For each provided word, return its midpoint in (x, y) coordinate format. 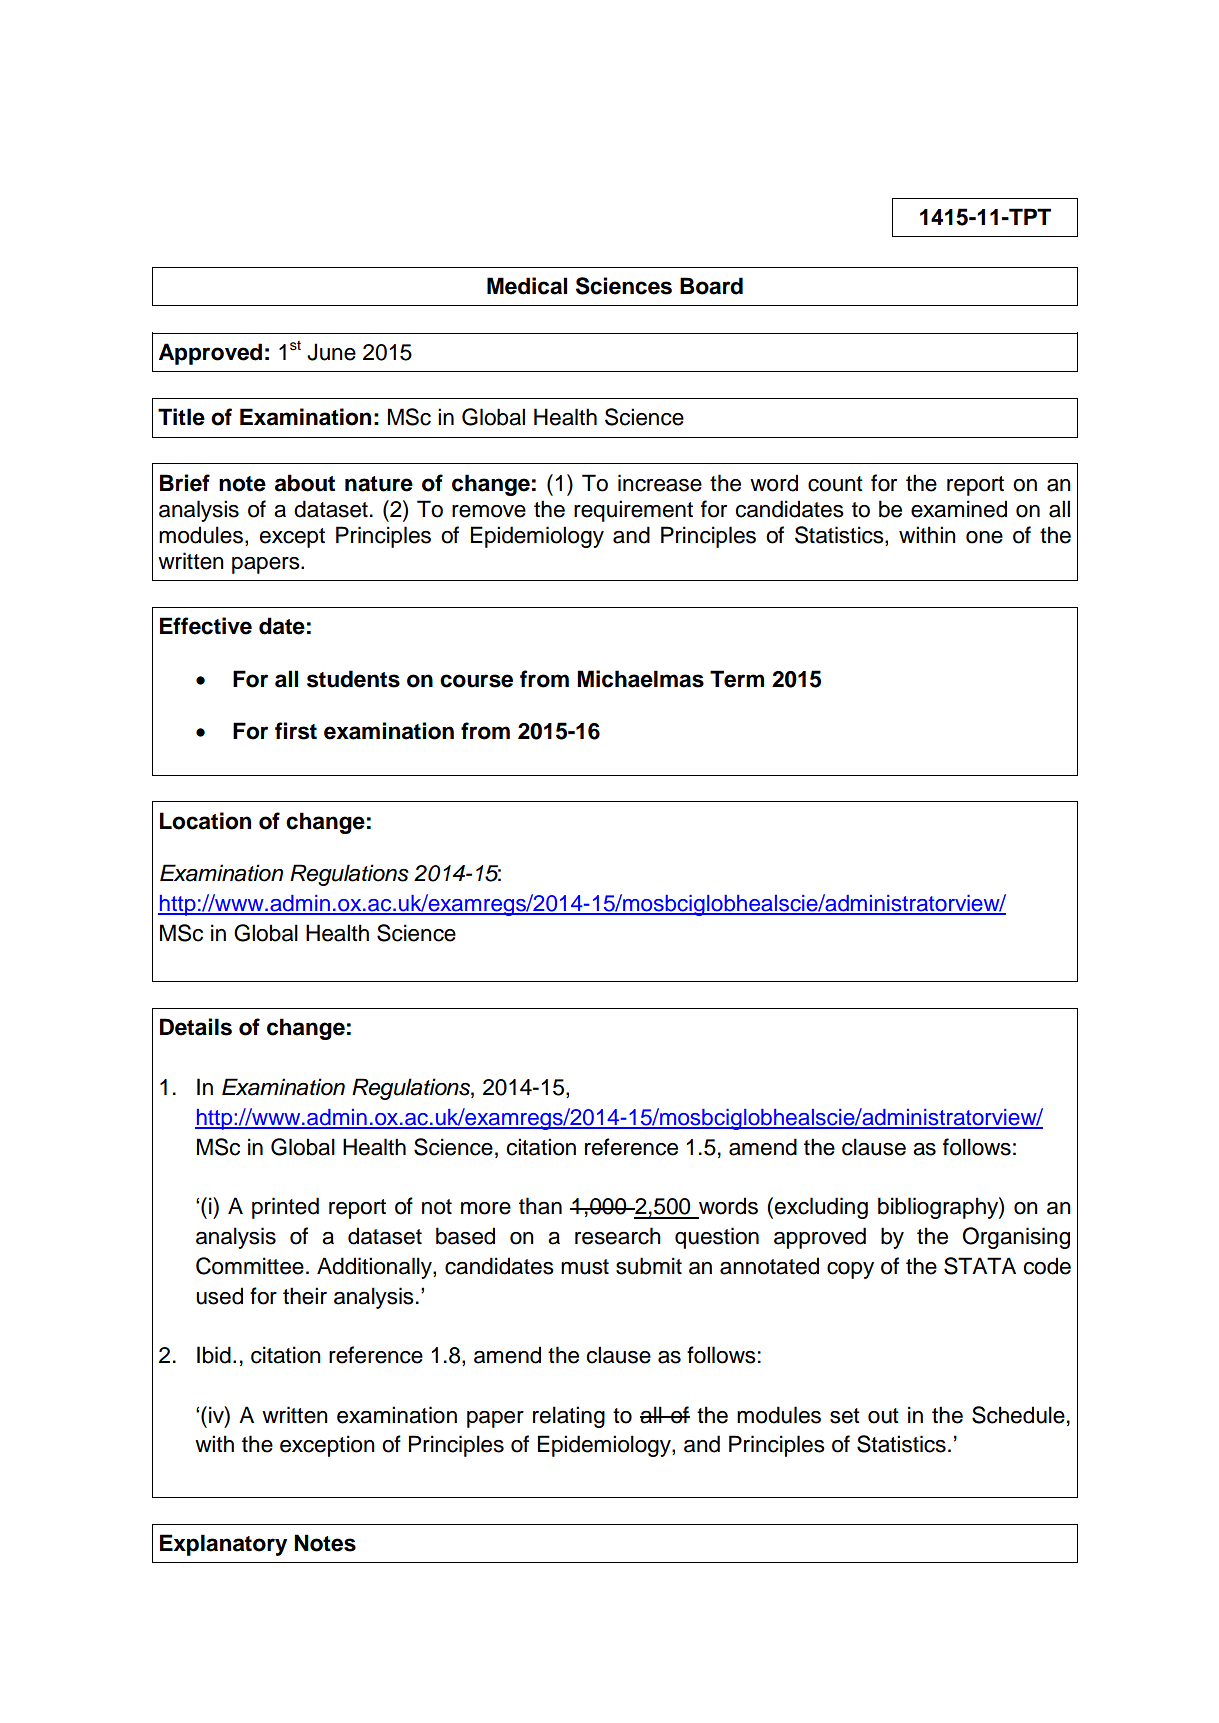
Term (737, 679)
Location (205, 821)
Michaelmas (640, 679)
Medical (527, 286)
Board (711, 286)
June (331, 352)
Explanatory (223, 1545)
